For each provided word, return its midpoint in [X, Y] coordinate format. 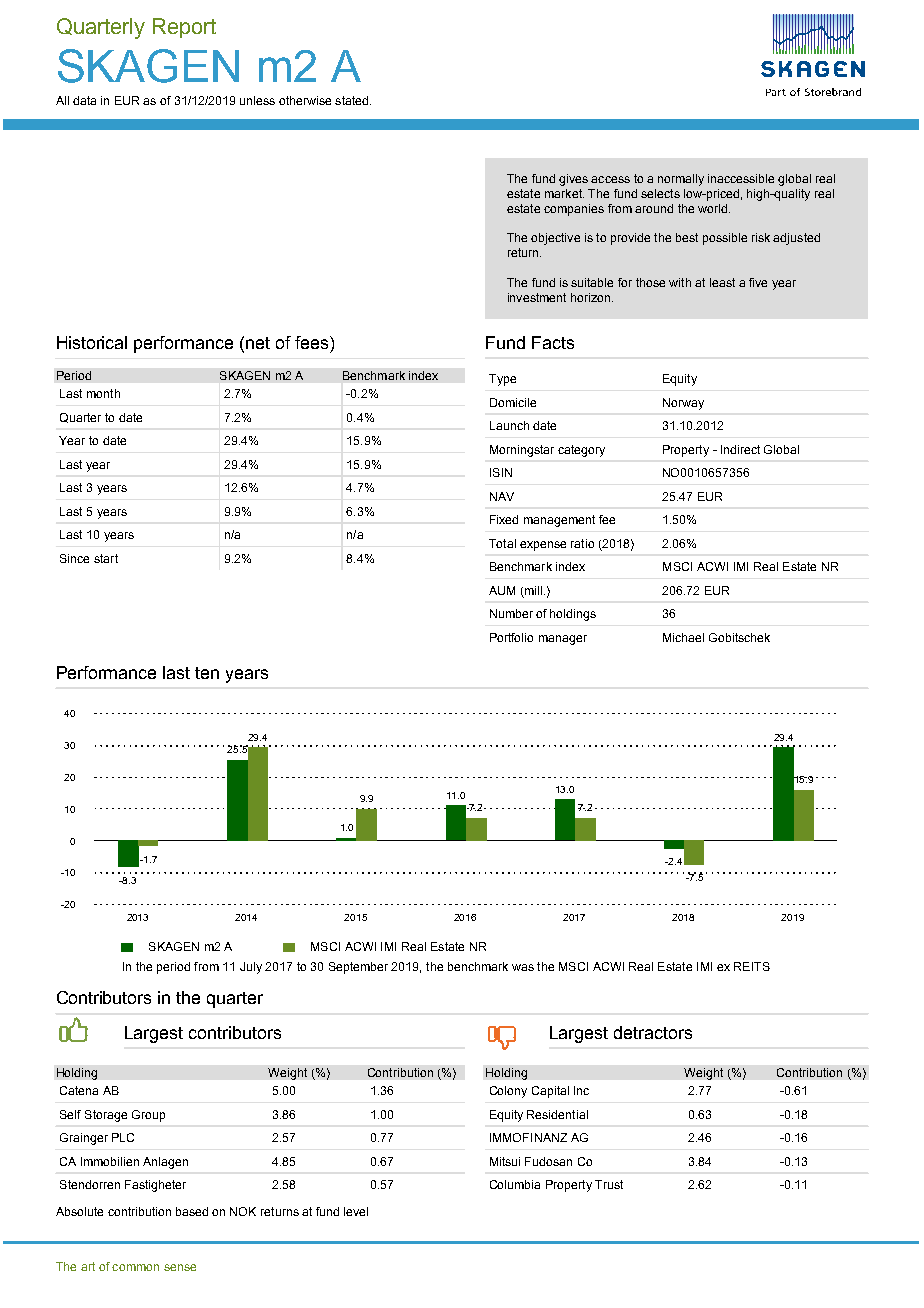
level [356, 1211]
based [192, 1211]
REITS [752, 966]
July [251, 968]
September [358, 968]
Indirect [740, 449]
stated [353, 100]
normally [681, 180]
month [103, 393]
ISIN [501, 472]
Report [184, 28]
